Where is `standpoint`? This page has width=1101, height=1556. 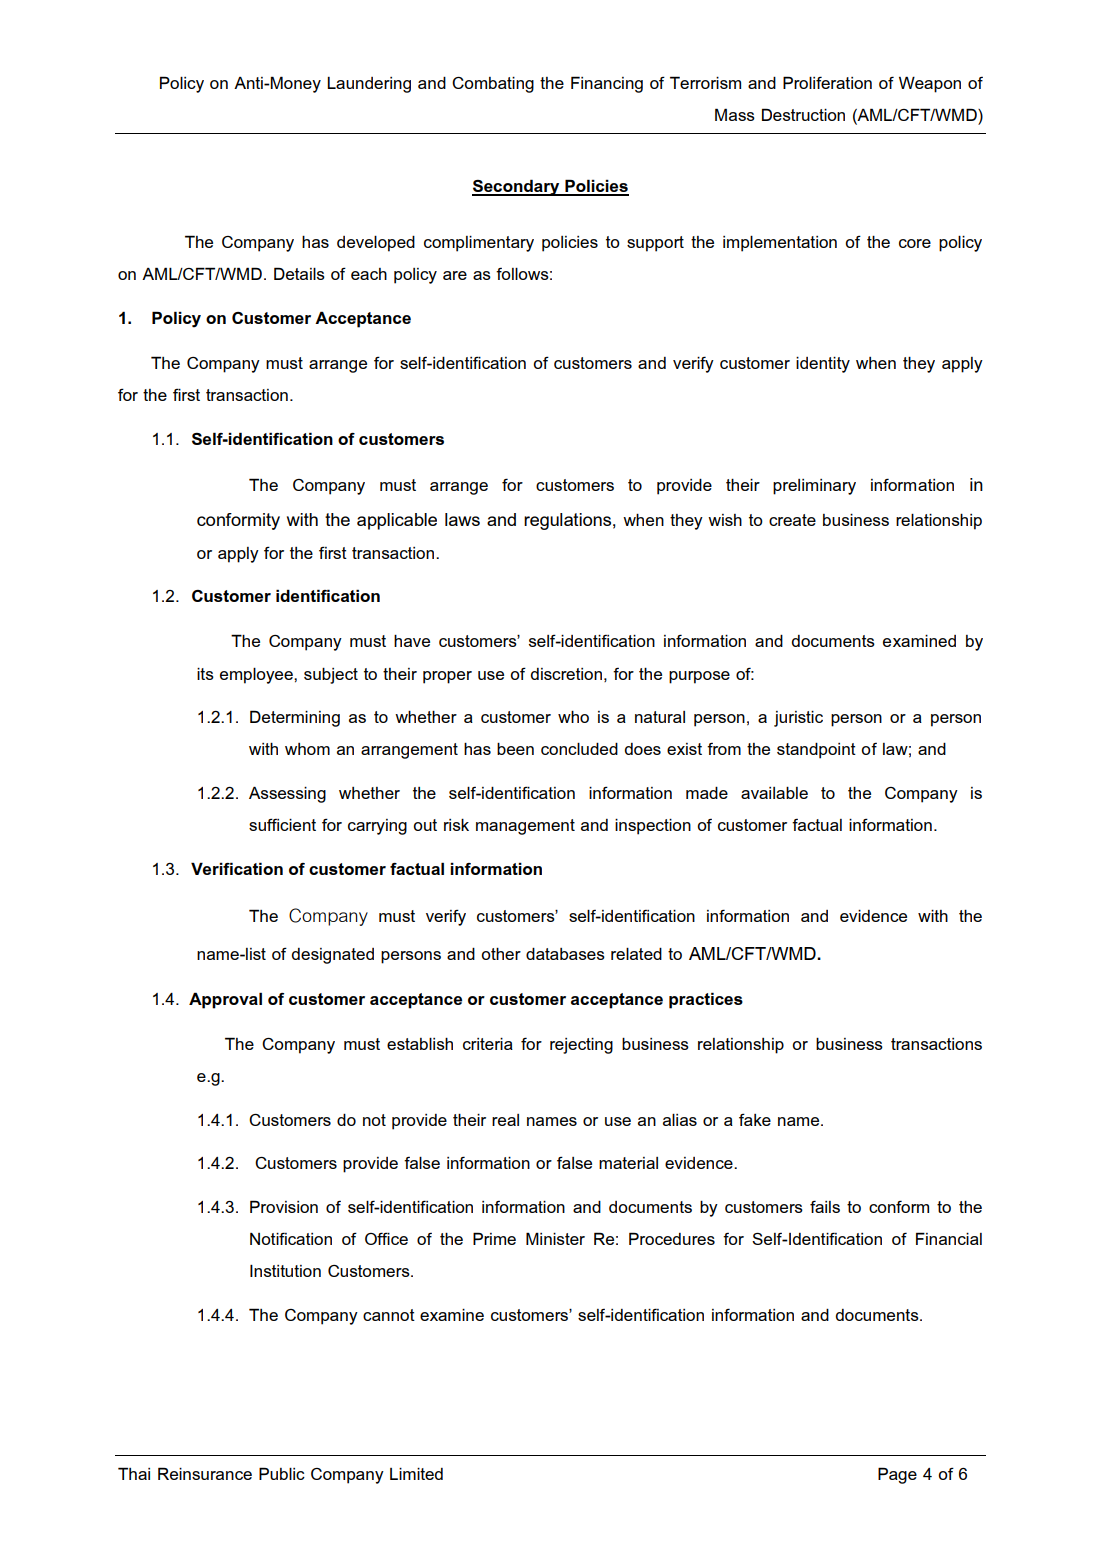 standpoint is located at coordinates (816, 751).
